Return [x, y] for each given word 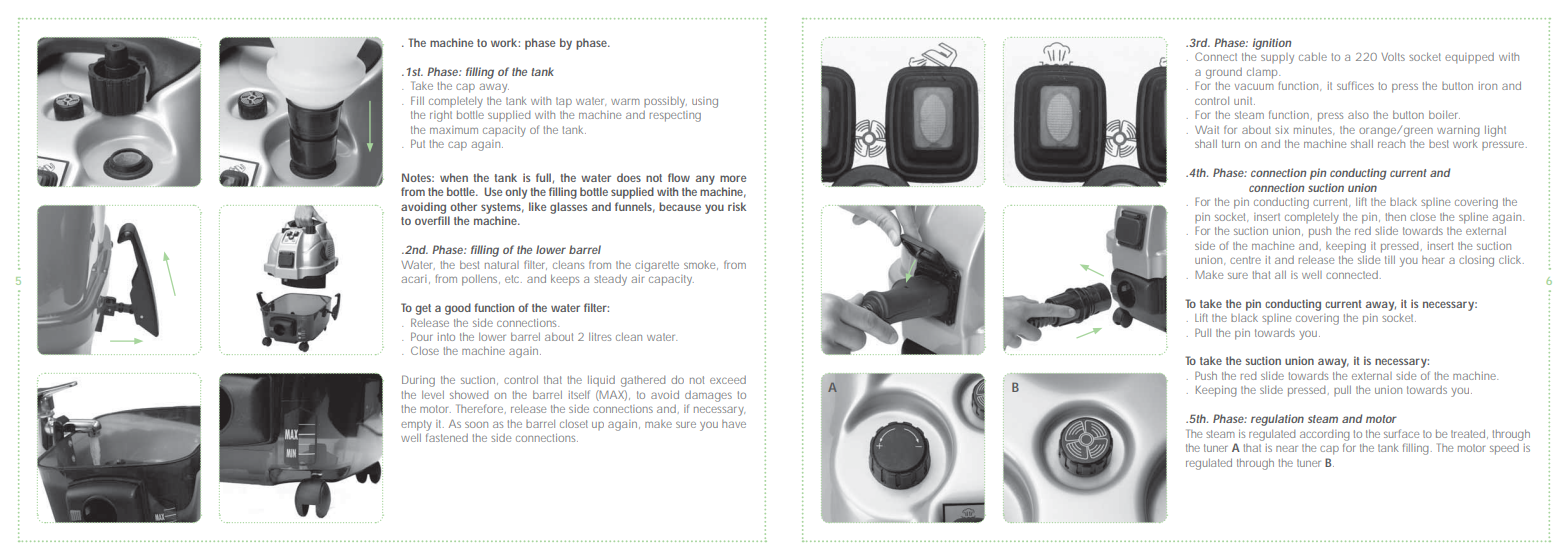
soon [476, 425]
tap [564, 102]
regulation [1277, 420]
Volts [1393, 57]
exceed [728, 380]
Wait [1207, 130]
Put [418, 143]
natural [502, 265]
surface [1401, 433]
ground [1224, 73]
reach [1391, 144]
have [734, 424]
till [1390, 260]
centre [1245, 260]
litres [600, 337]
